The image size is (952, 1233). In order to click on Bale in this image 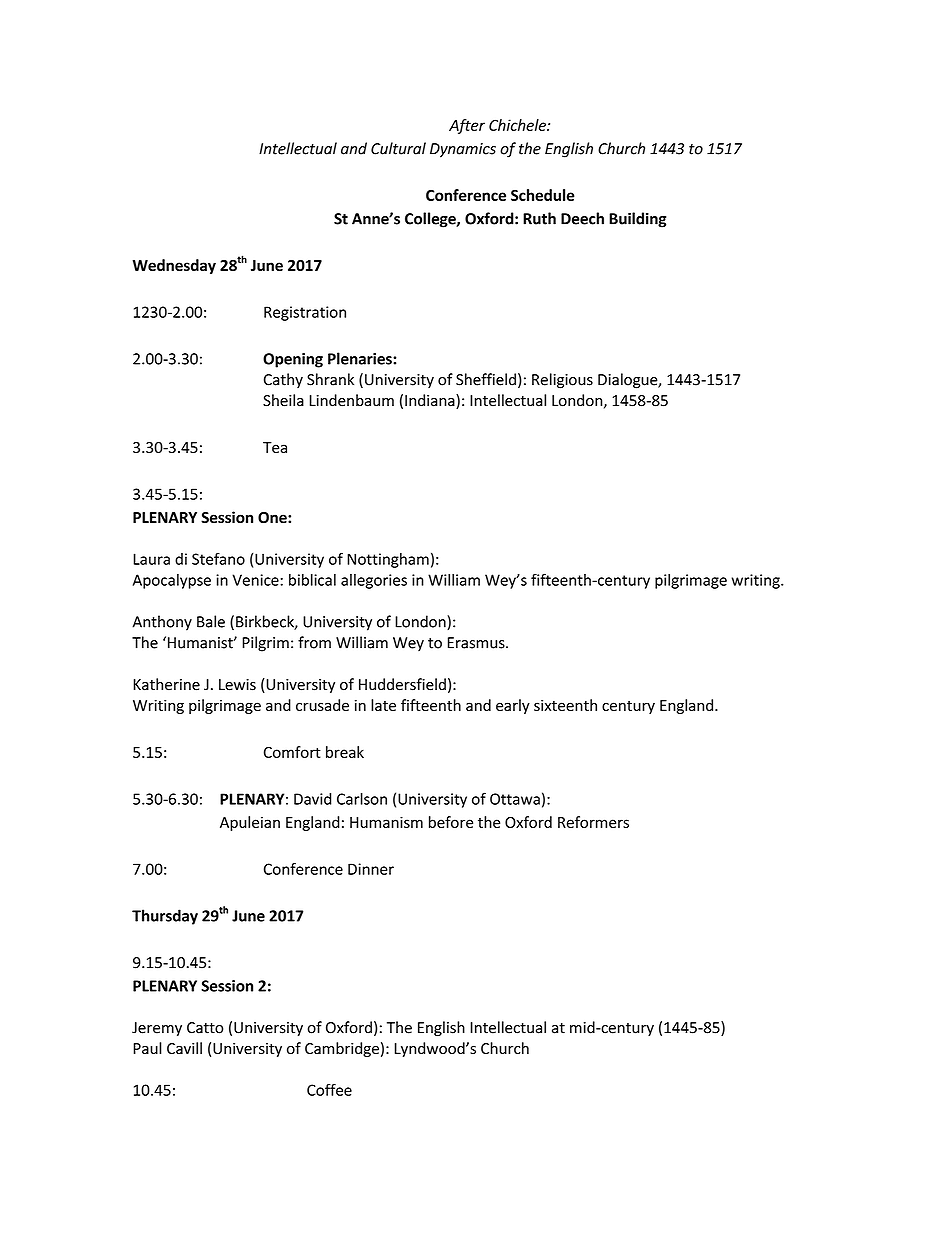, I will do `click(211, 621)`.
